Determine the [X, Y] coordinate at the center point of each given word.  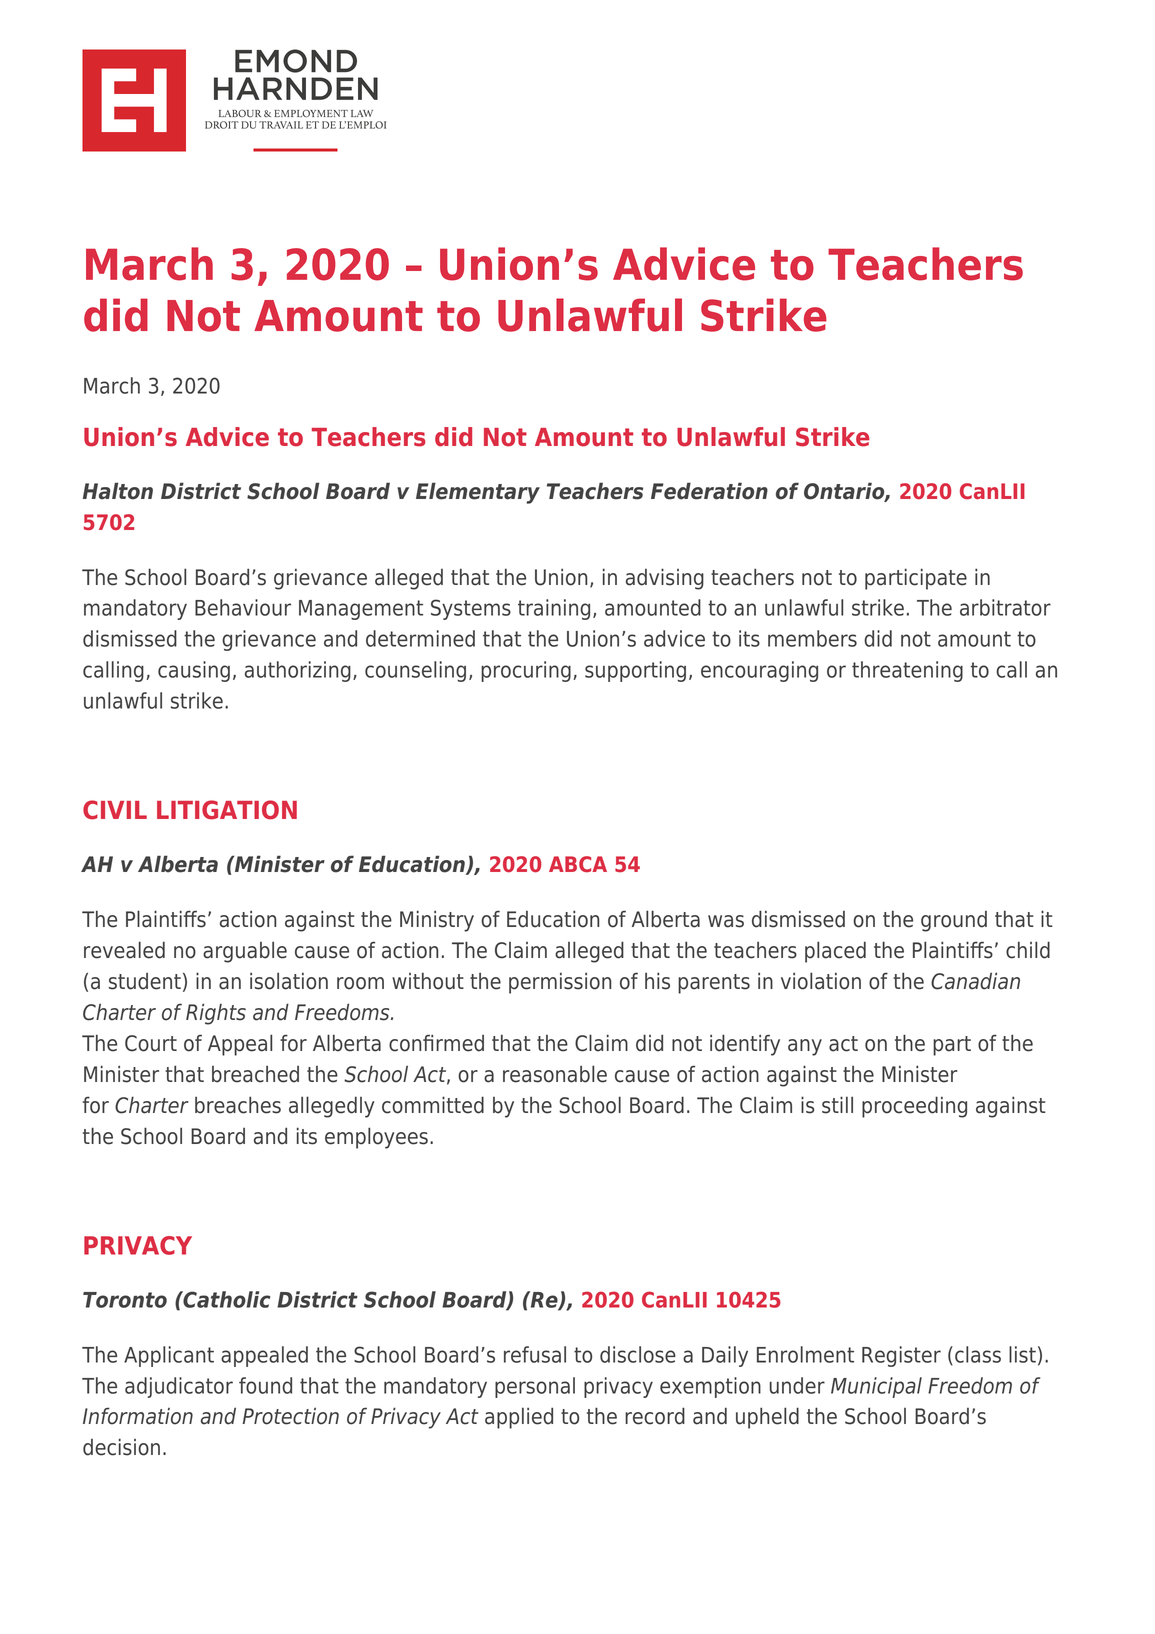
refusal [535, 1354]
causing [194, 671]
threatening [907, 671]
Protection [291, 1416]
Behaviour [243, 607]
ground [954, 921]
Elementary [478, 493]
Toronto [125, 1300]
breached [255, 1074]
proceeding [914, 1107]
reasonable [555, 1074]
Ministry [437, 921]
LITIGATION [227, 810]
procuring [526, 671]
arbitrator [1005, 607]
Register [901, 1356]
